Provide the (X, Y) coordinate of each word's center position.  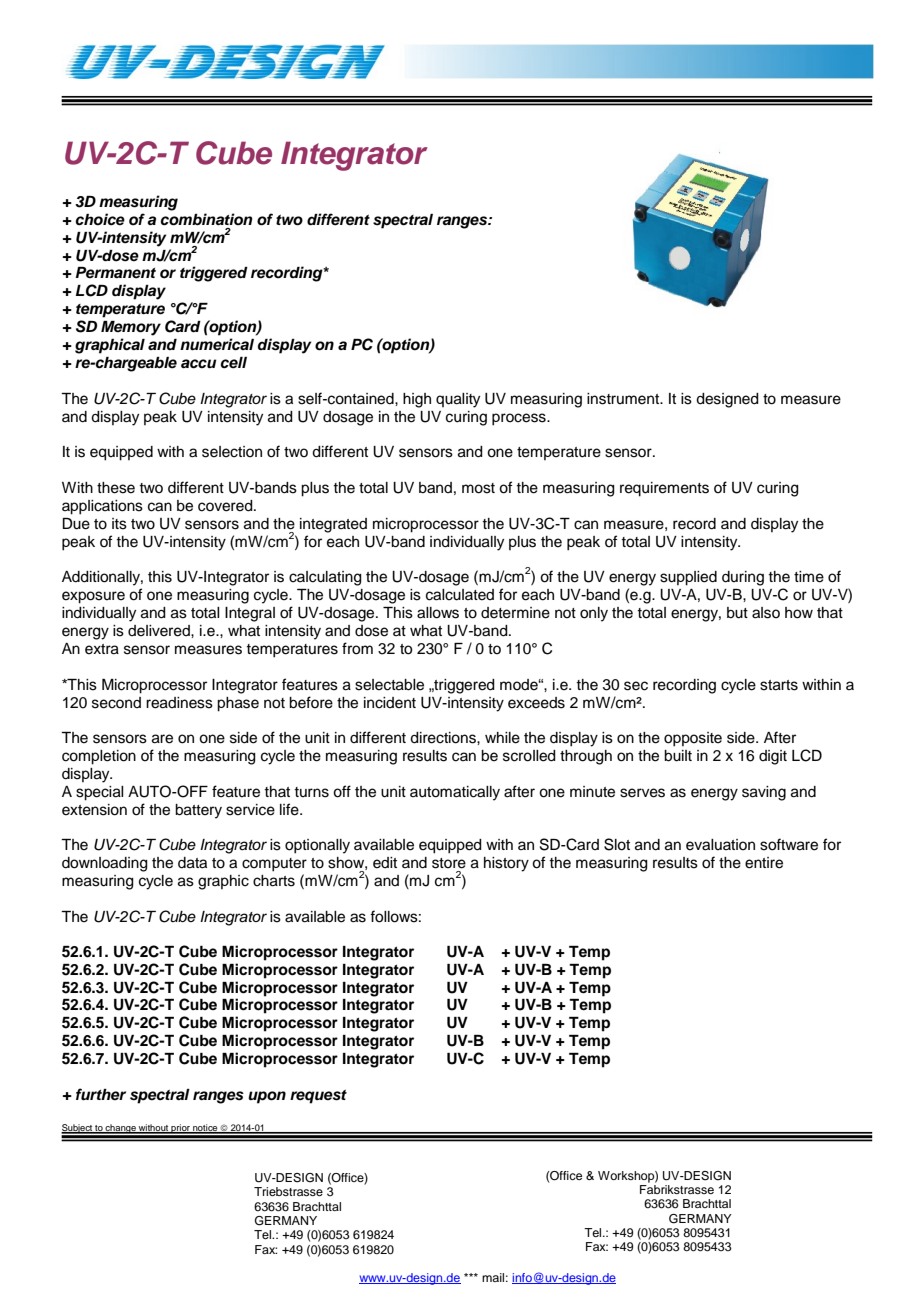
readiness (179, 703)
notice (205, 1128)
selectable (389, 685)
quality (458, 400)
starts (779, 685)
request (318, 1097)
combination (206, 219)
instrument (624, 399)
